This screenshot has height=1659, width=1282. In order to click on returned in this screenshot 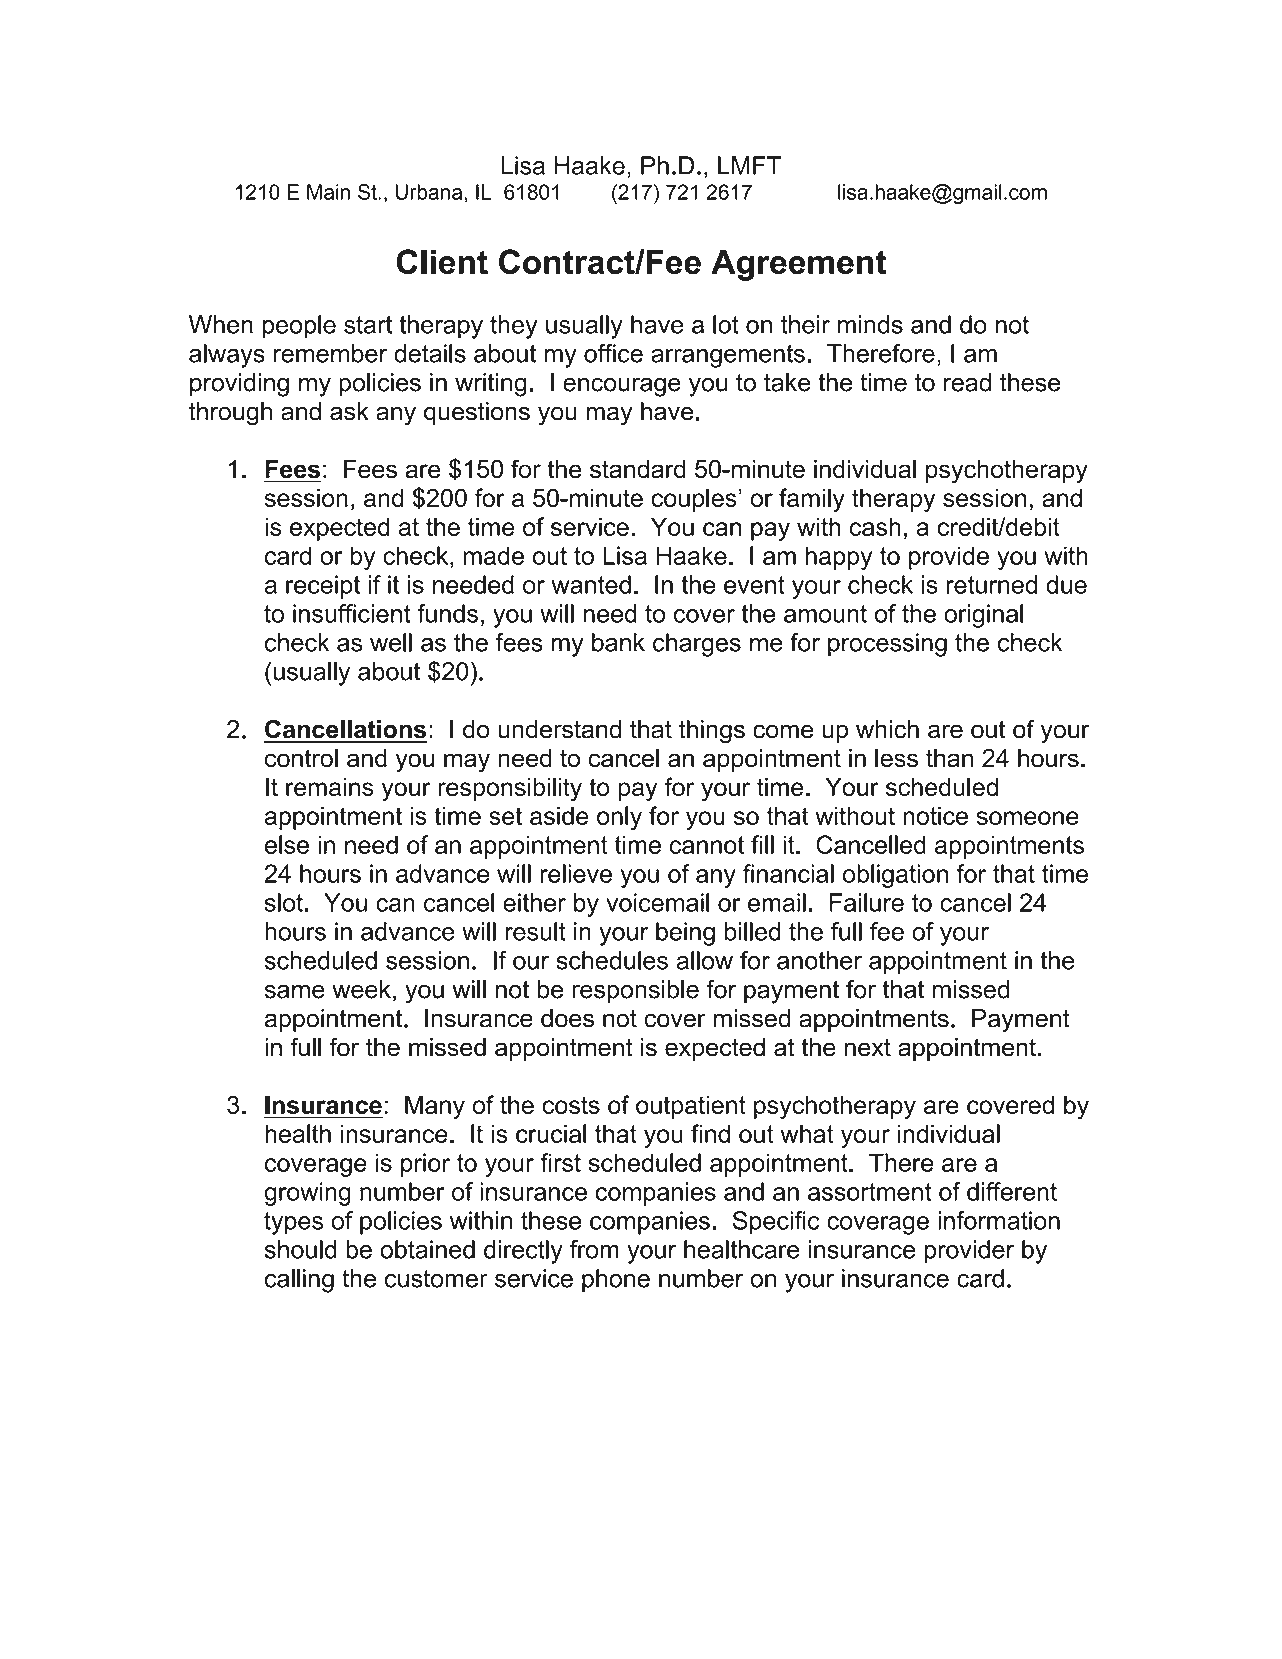, I will do `click(991, 584)`.
